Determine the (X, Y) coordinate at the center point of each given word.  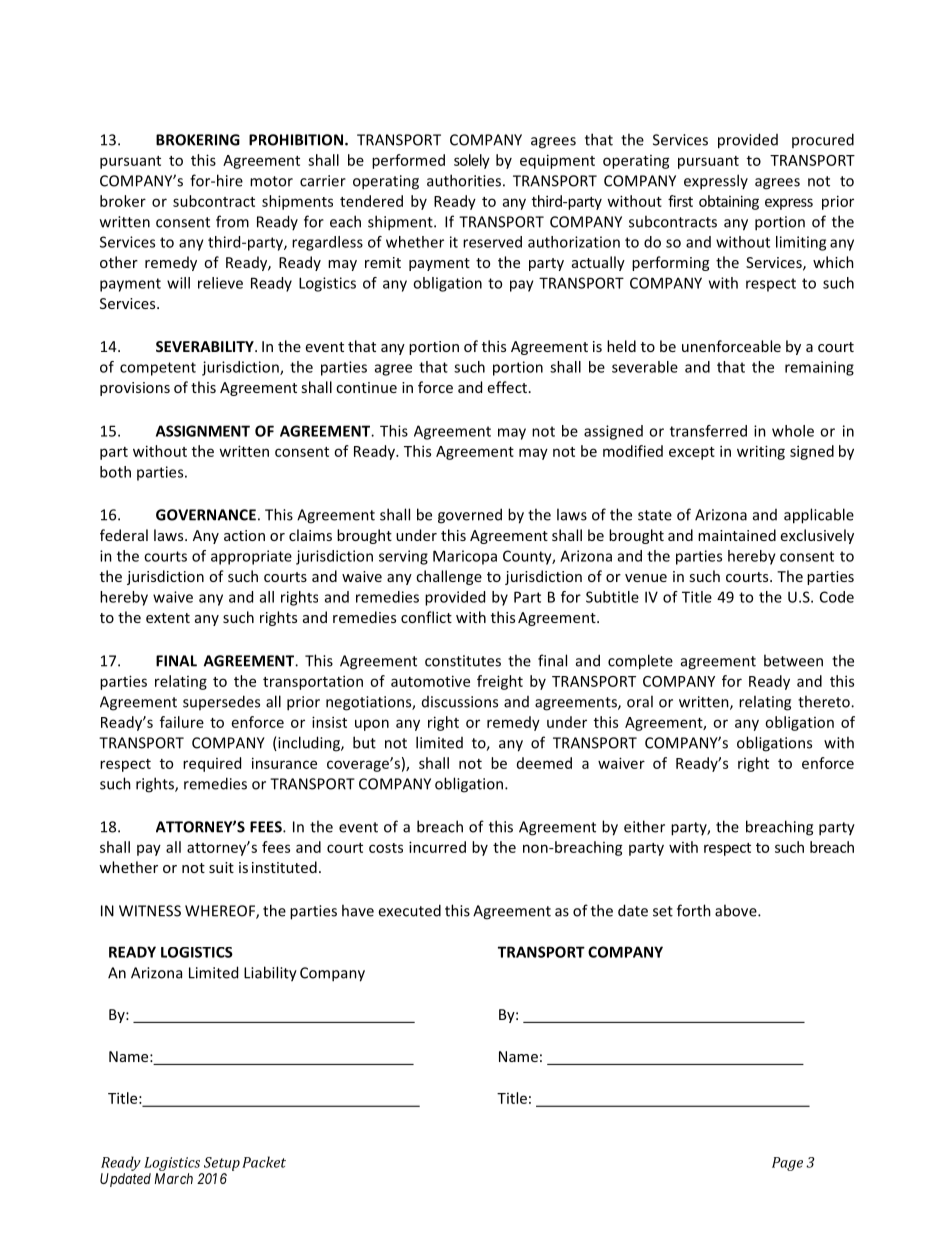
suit (221, 867)
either (644, 826)
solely (472, 161)
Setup (222, 1164)
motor (271, 181)
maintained (737, 535)
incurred (437, 847)
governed (470, 516)
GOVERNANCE (206, 515)
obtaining (729, 202)
